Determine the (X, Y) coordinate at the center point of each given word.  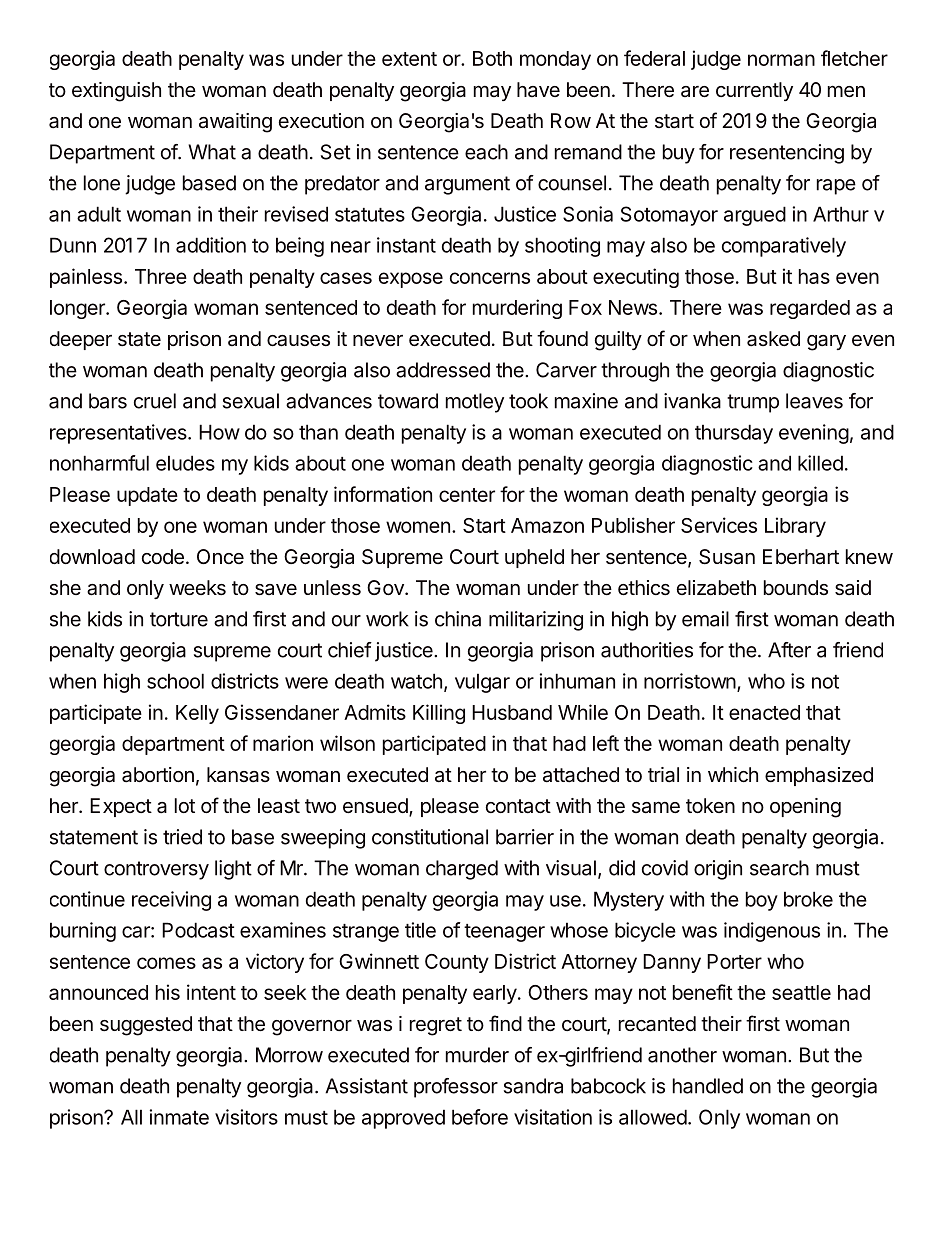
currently (754, 91)
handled (708, 1086)
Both (492, 58)
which (733, 774)
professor (456, 1088)
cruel (155, 401)
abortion (158, 775)
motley (475, 403)
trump (753, 403)
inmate (179, 1117)
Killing (439, 714)
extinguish (116, 92)
